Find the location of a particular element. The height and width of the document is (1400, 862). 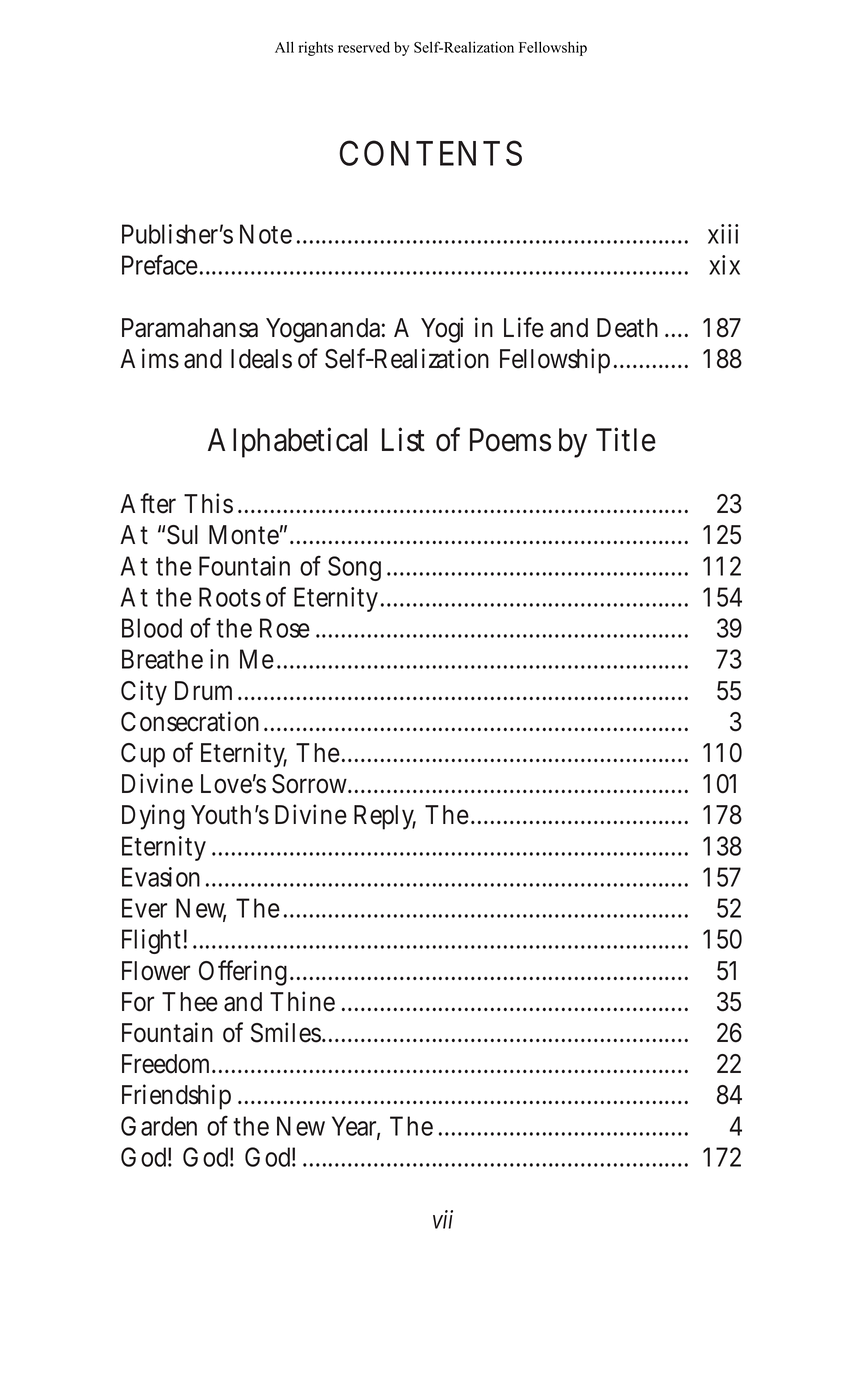

Sorrow is located at coordinates (312, 784).
